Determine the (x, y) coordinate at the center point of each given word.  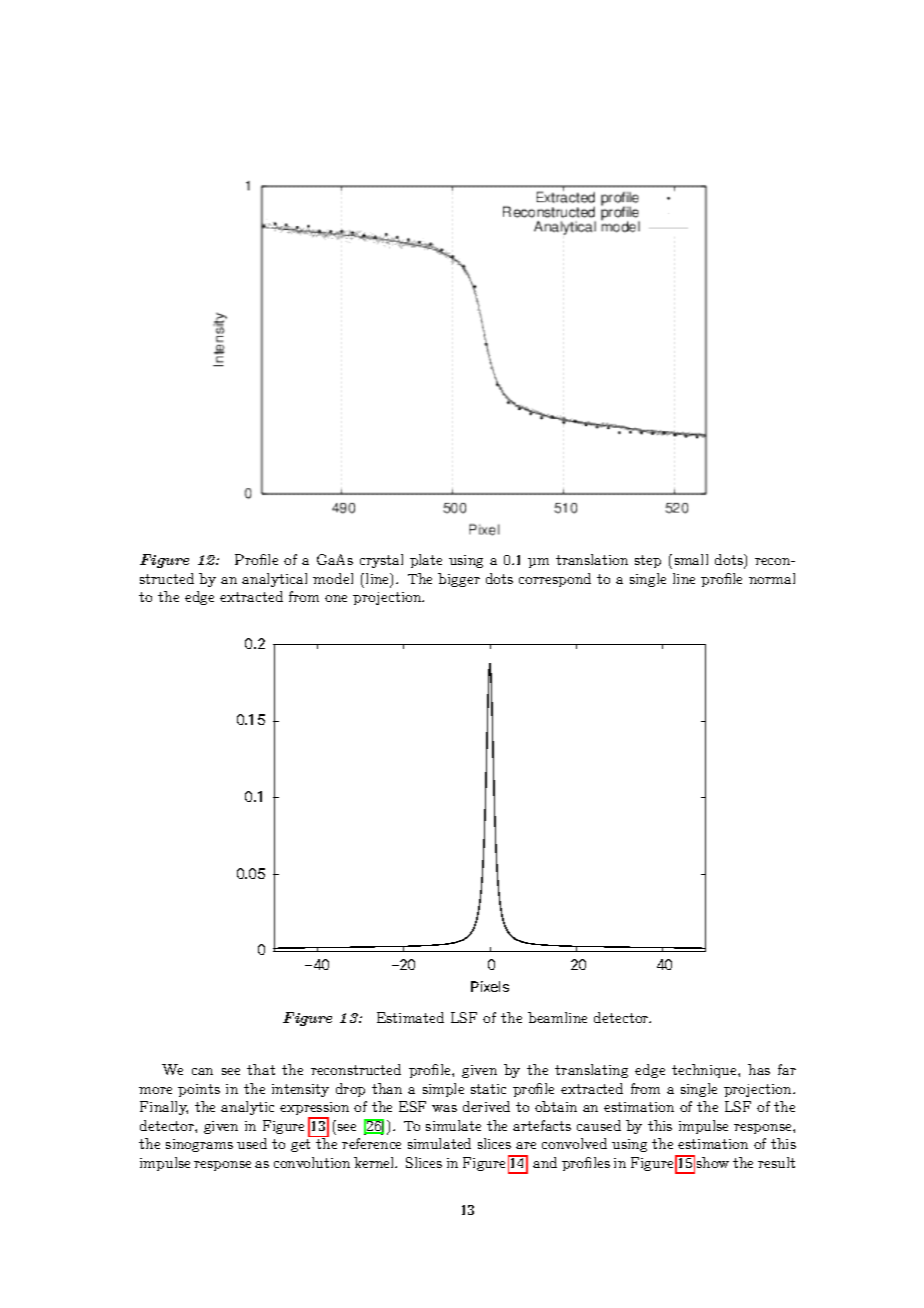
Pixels (490, 986)
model (333, 578)
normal (772, 578)
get (300, 1145)
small (691, 559)
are (526, 1145)
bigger (459, 580)
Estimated (410, 1017)
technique (705, 1071)
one (336, 598)
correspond (555, 580)
